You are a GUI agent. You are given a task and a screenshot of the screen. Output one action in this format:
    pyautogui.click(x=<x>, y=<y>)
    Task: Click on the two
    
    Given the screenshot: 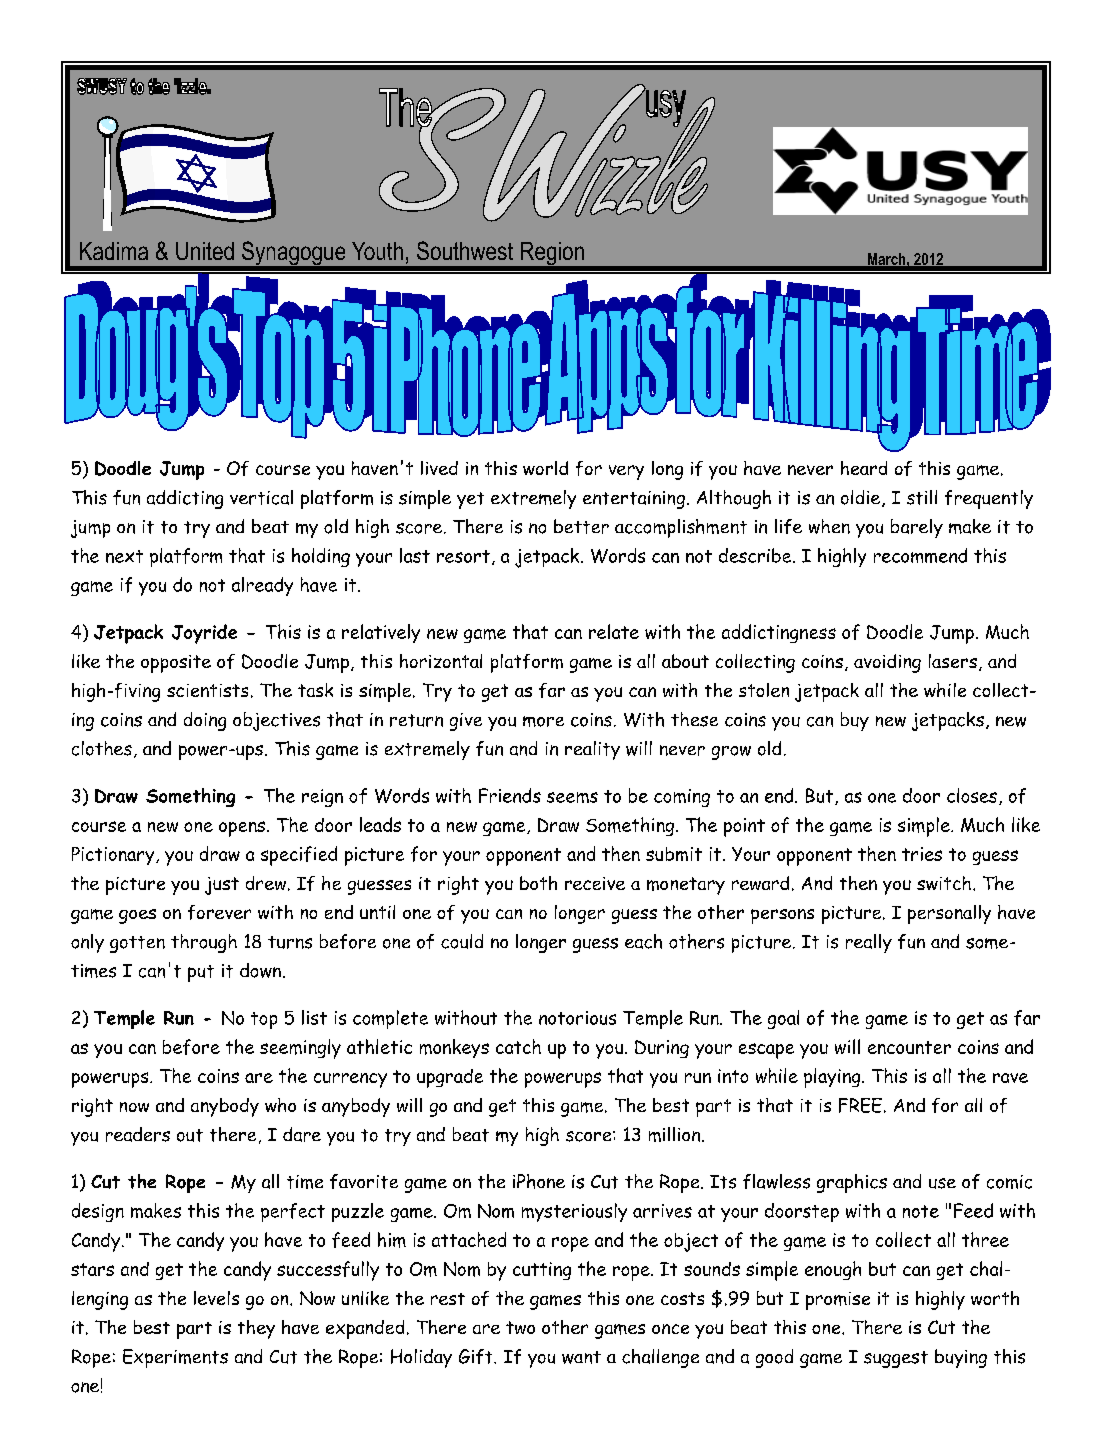 What is the action you would take?
    pyautogui.click(x=520, y=1327)
